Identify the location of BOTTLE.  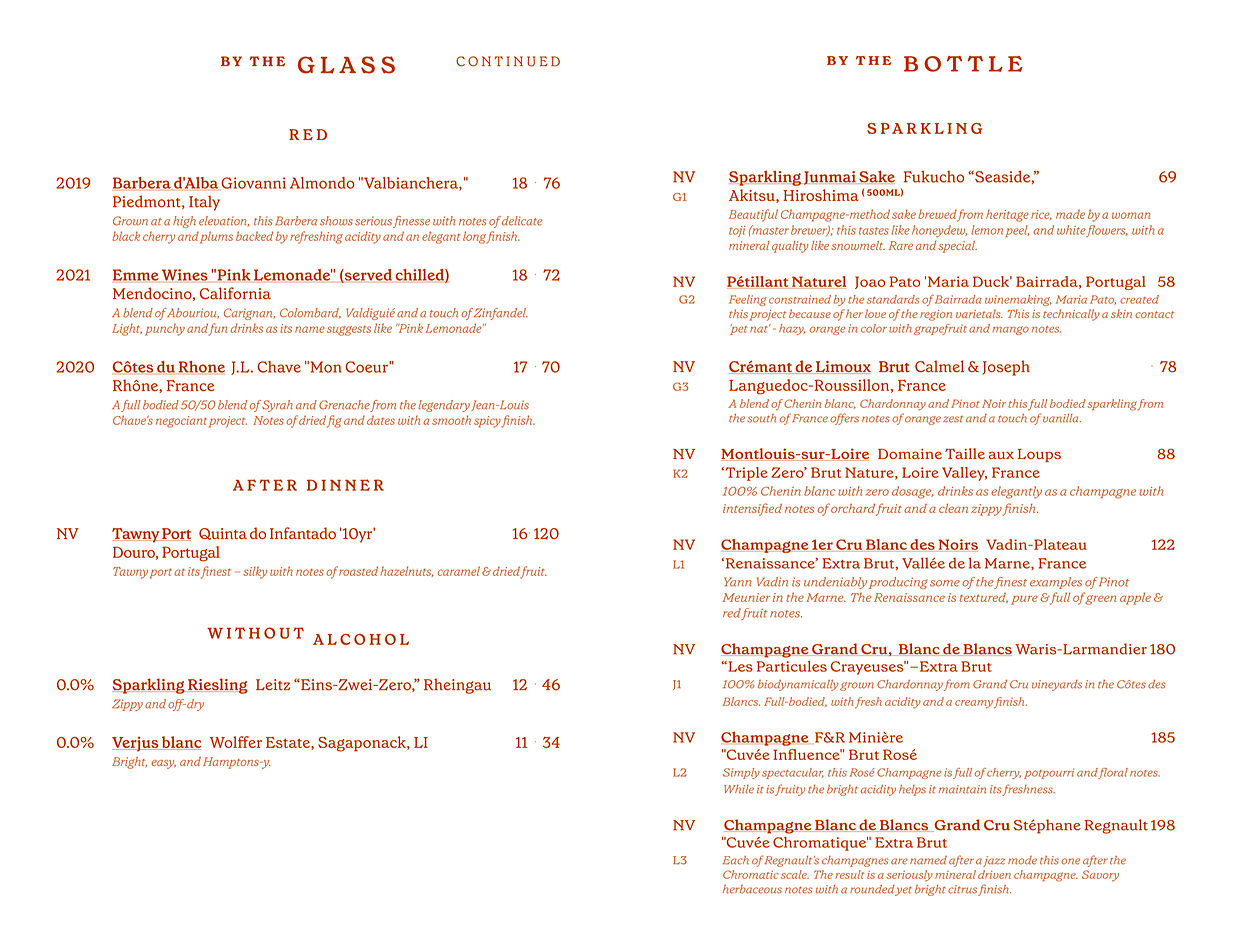
(963, 64).
